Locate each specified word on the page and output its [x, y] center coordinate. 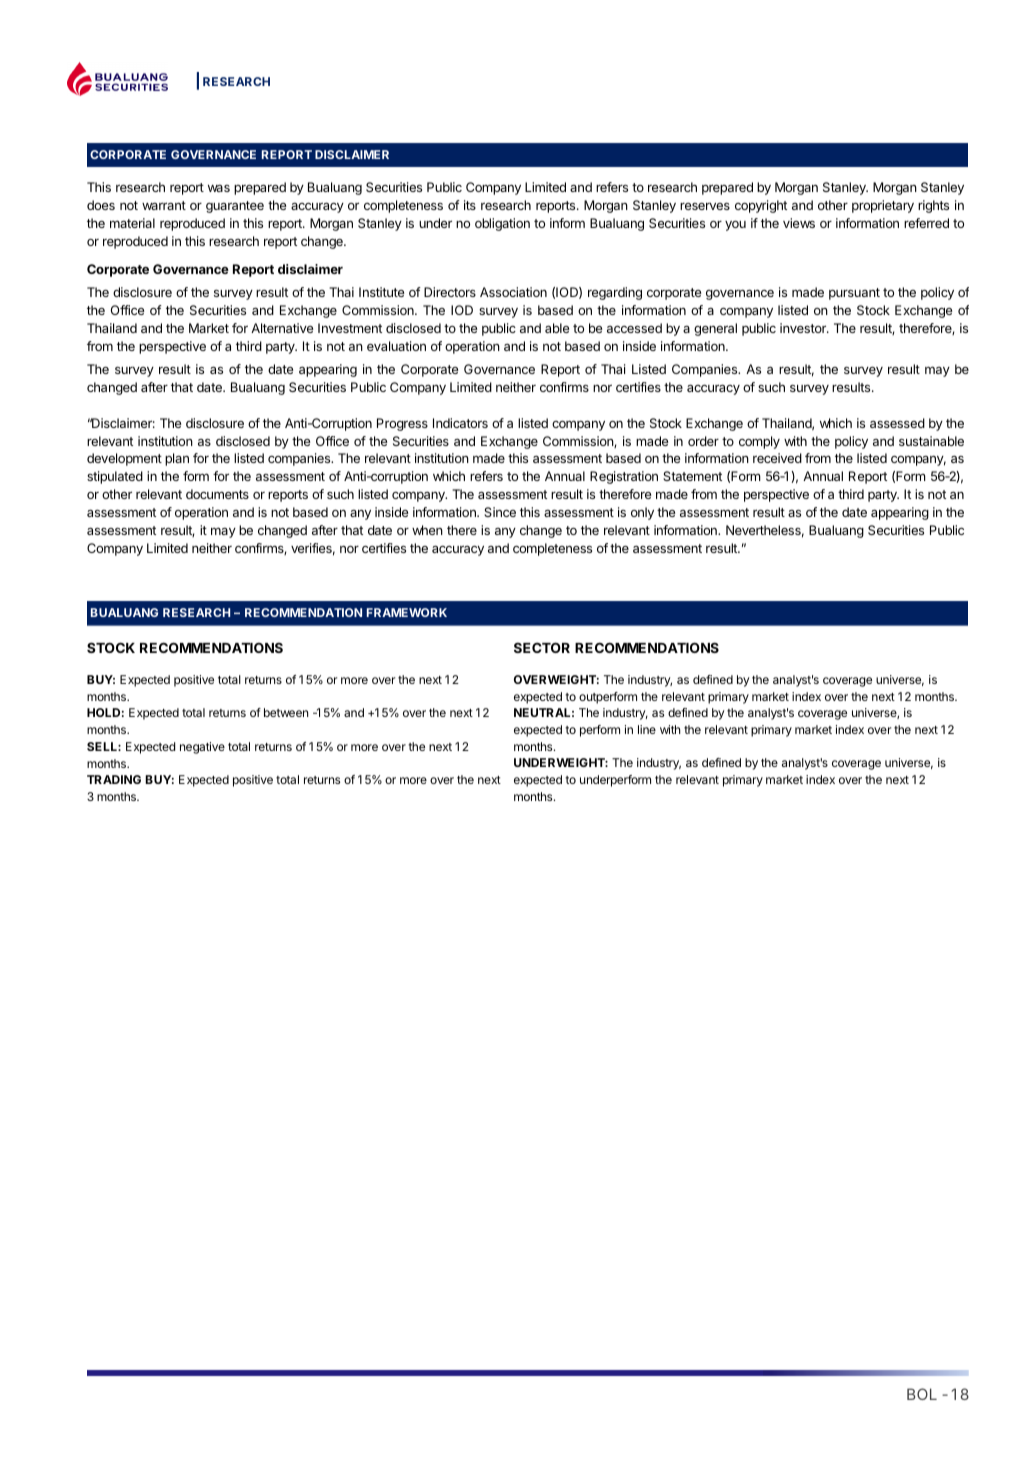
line [647, 729]
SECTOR [542, 647]
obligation [502, 224]
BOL [922, 1394]
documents [217, 494]
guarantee [235, 207]
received [777, 458]
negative [202, 748]
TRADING [114, 779]
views [799, 223]
